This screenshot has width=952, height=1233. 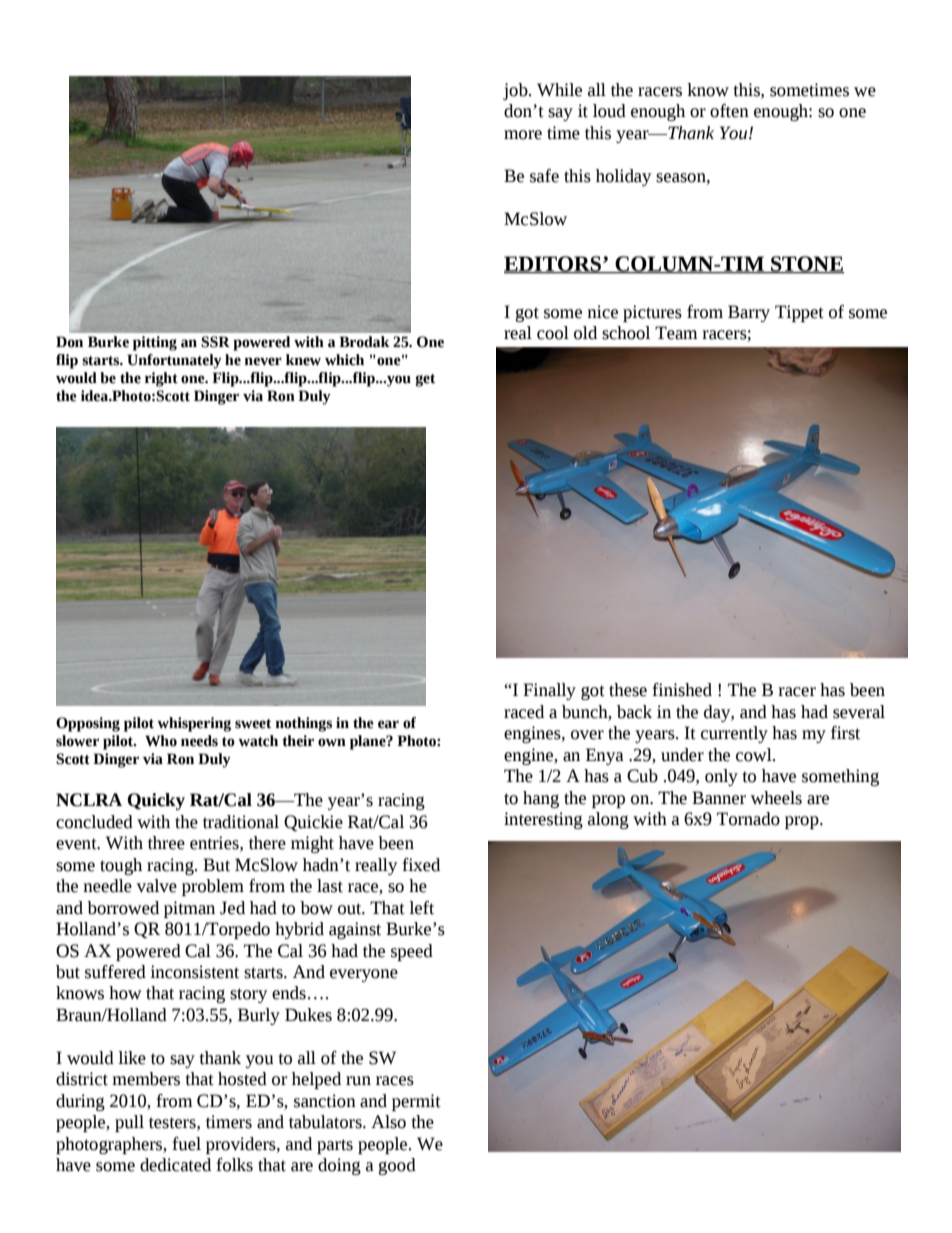 I want to click on whispering, so click(x=194, y=724).
